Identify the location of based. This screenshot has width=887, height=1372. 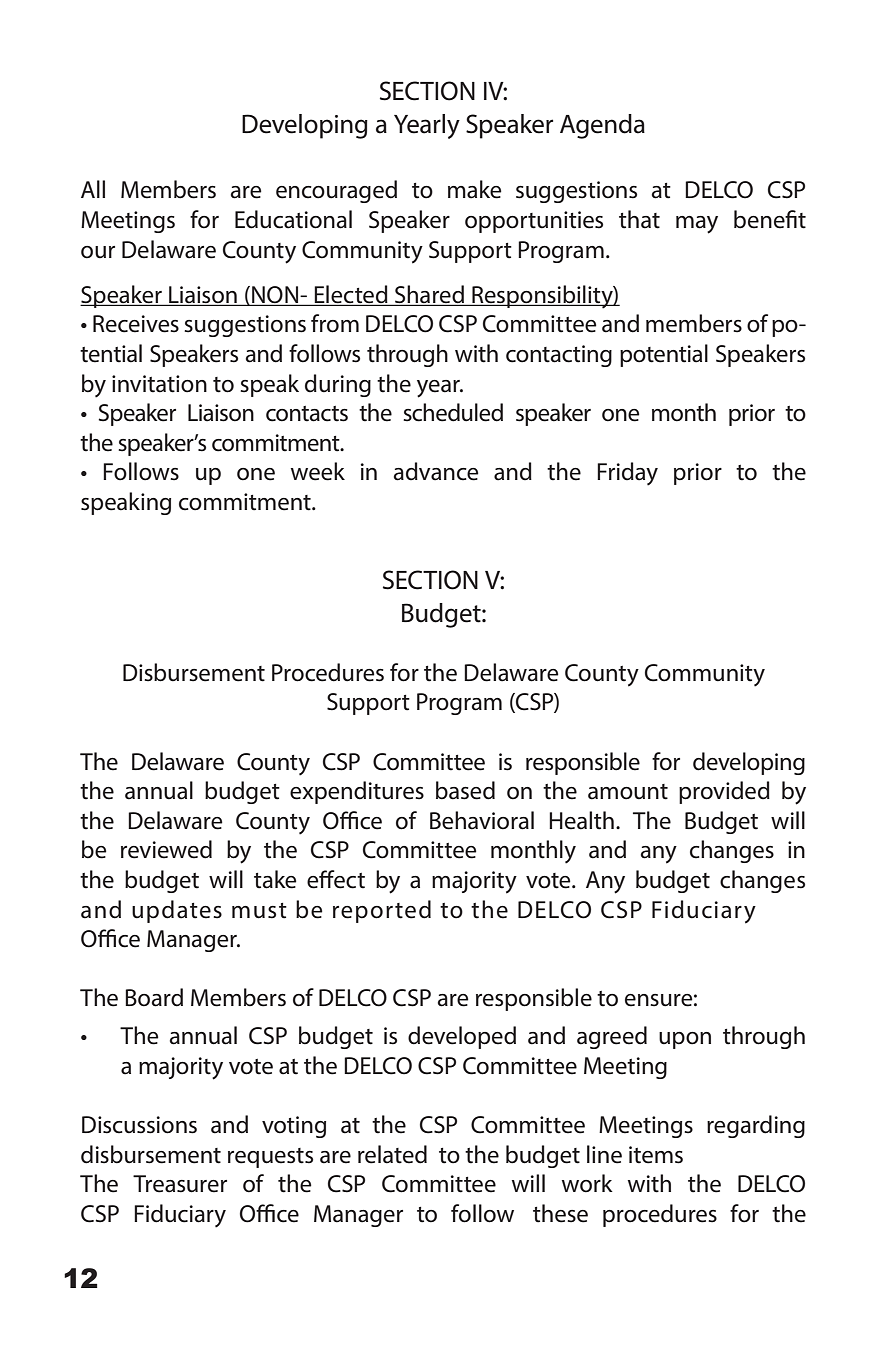
(465, 790).
